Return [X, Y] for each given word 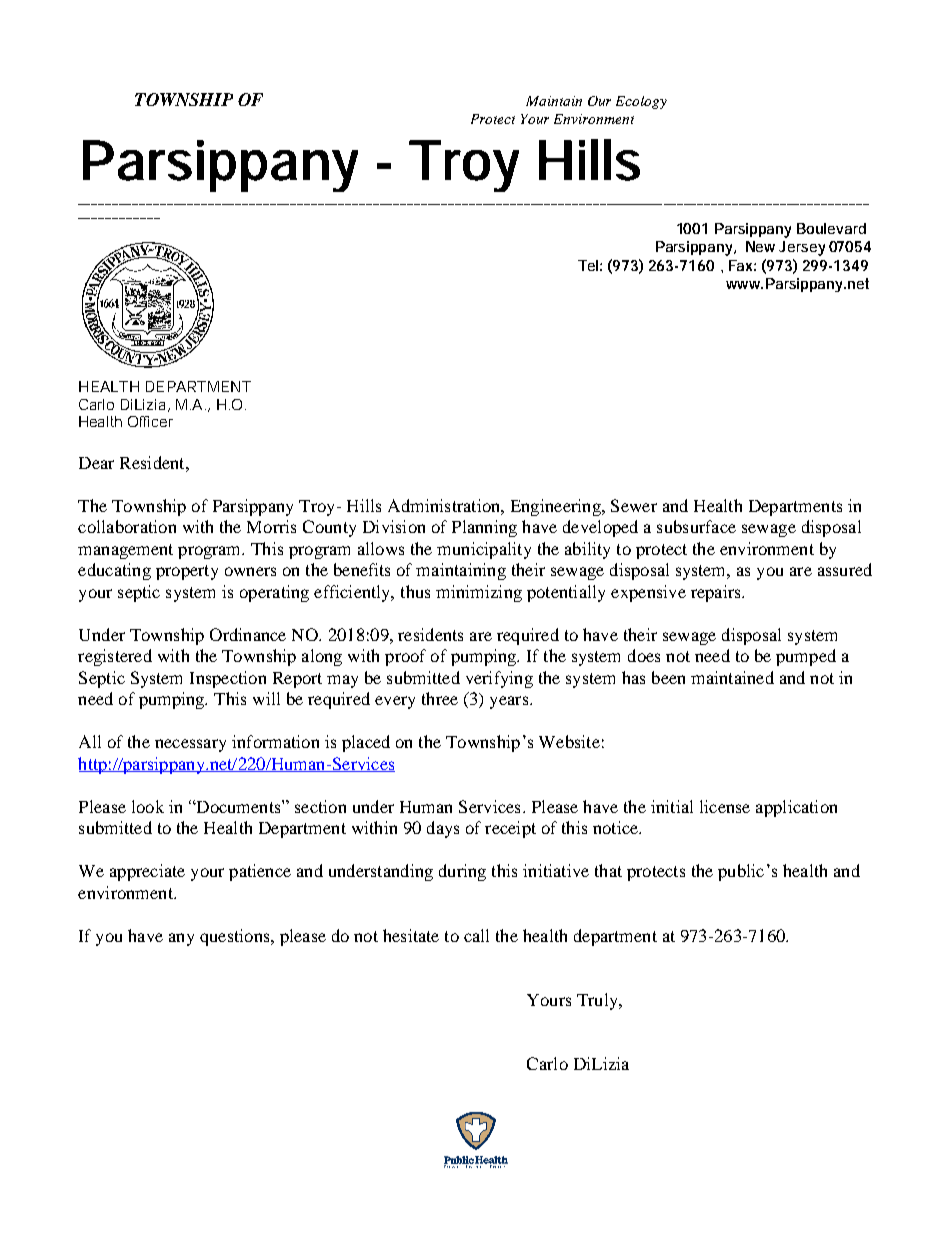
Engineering [557, 507]
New [763, 246]
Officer [150, 421]
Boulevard [831, 228]
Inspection [228, 679]
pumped [806, 657]
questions [236, 937]
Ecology [641, 102]
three [440, 698]
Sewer [634, 505]
